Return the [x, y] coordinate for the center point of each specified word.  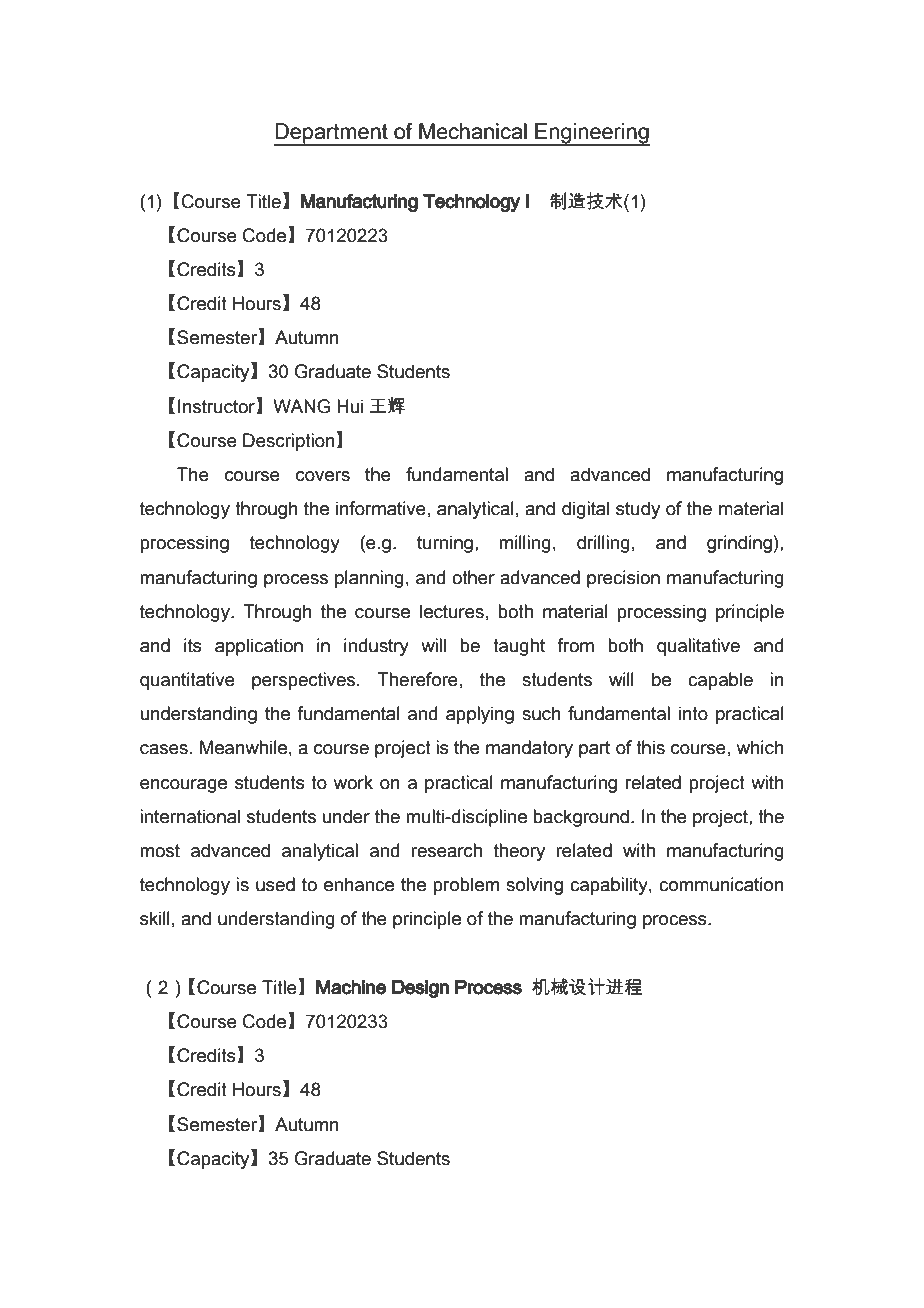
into [693, 713]
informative [381, 508]
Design [420, 989]
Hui [350, 406]
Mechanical [473, 131]
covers [323, 476]
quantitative [187, 681]
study [638, 510]
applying [480, 715]
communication [721, 884]
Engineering [591, 134]
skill [155, 918]
